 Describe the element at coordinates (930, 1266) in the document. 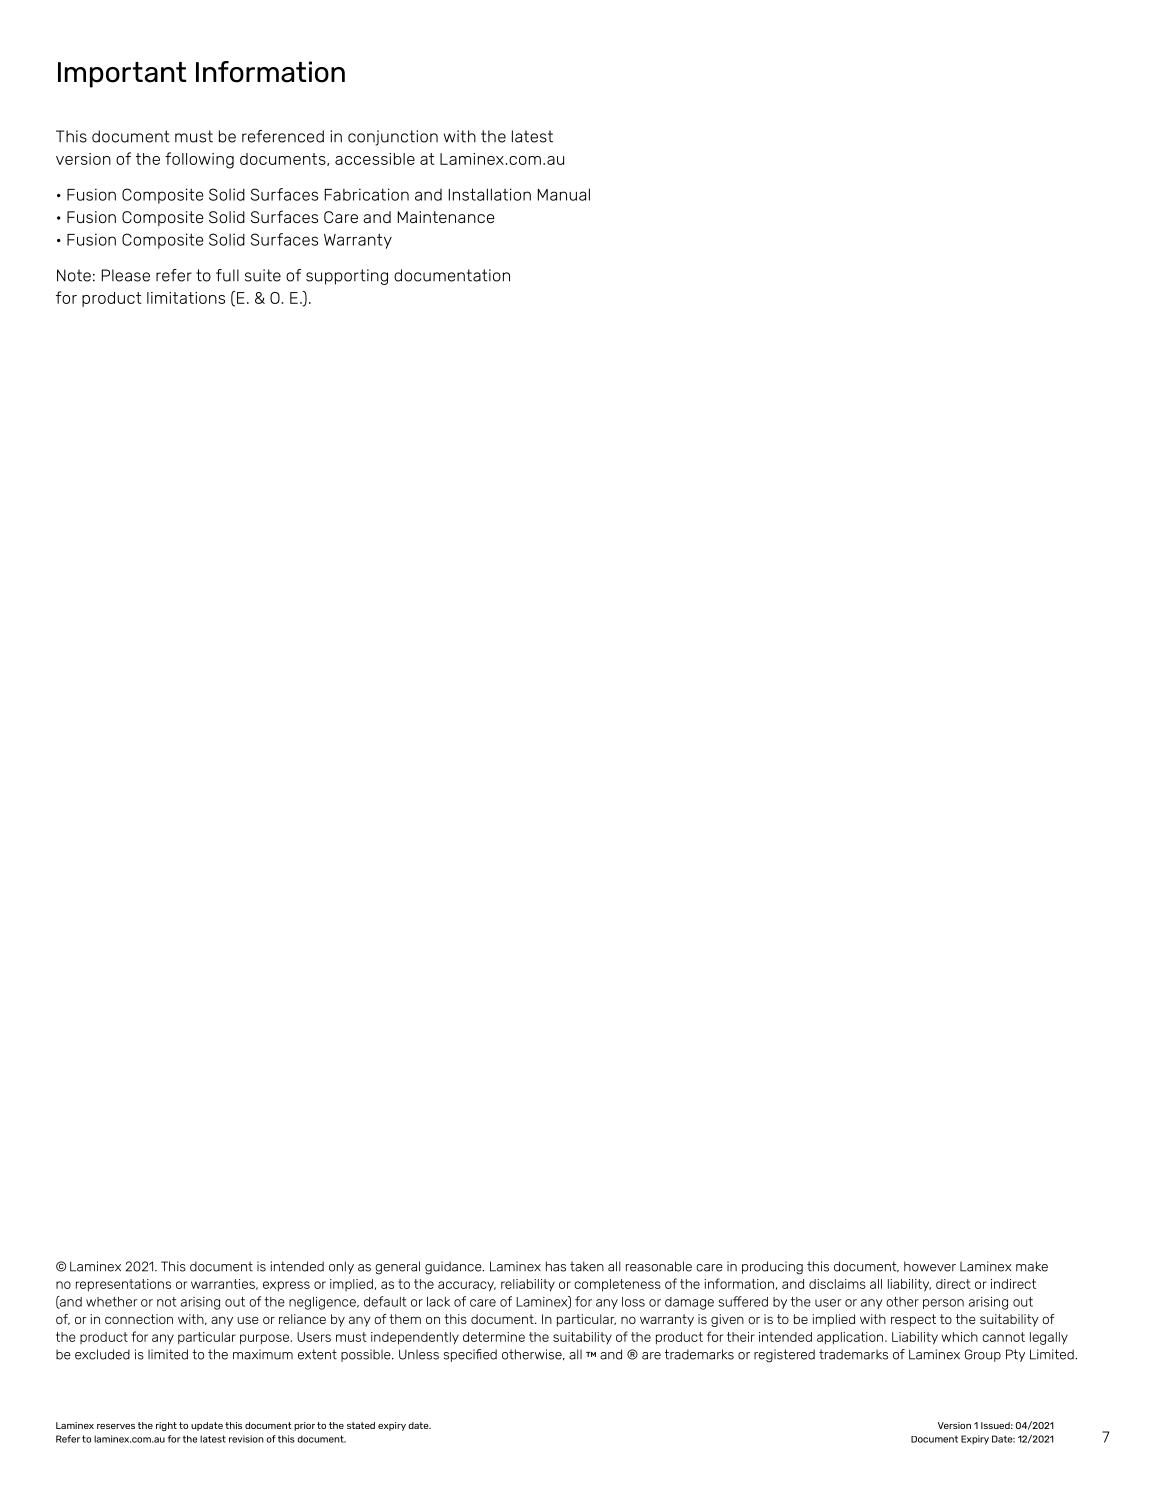

I see `however` at that location.
